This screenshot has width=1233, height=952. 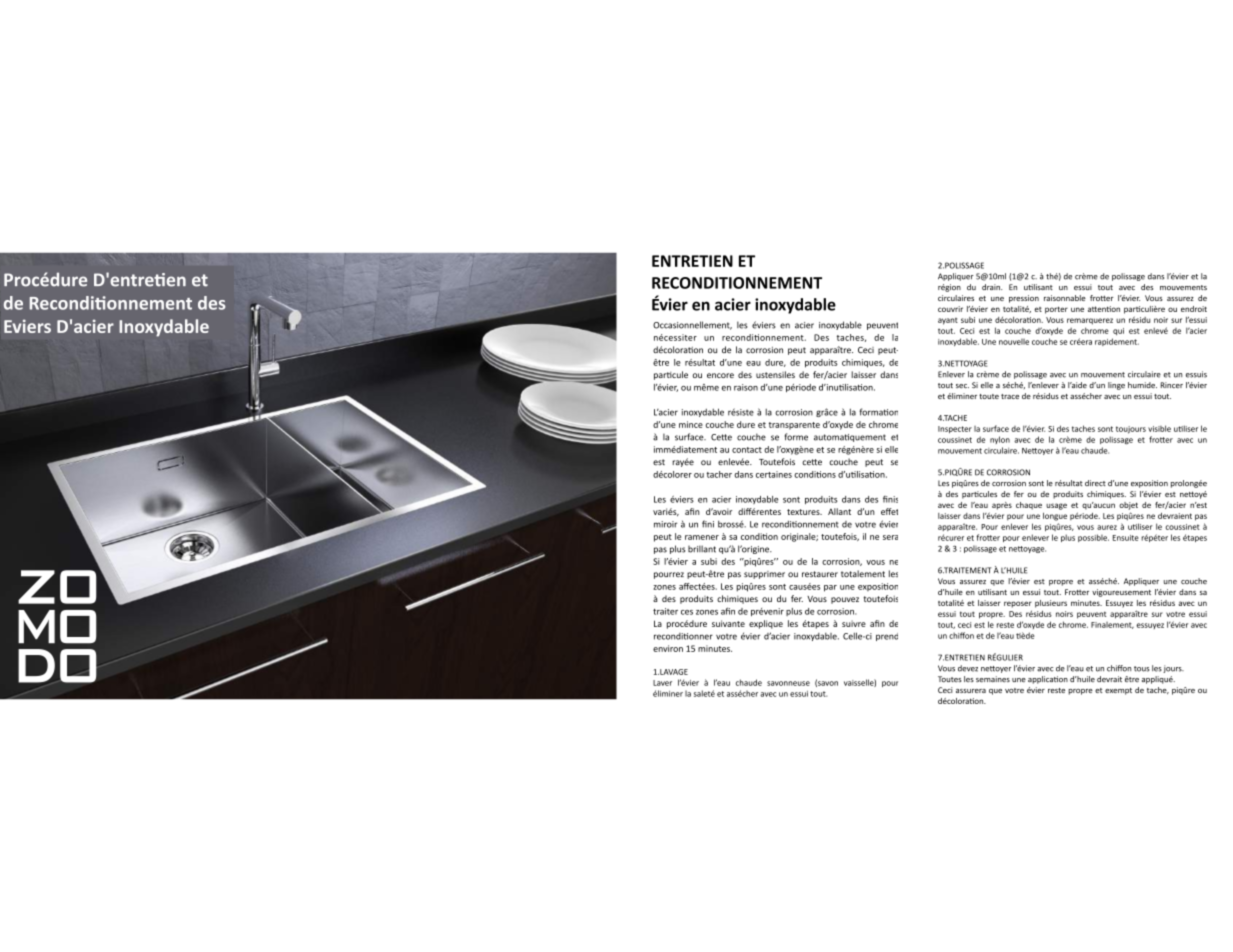 What do you see at coordinates (666, 512) in the screenshot?
I see `ranges` at bounding box center [666, 512].
